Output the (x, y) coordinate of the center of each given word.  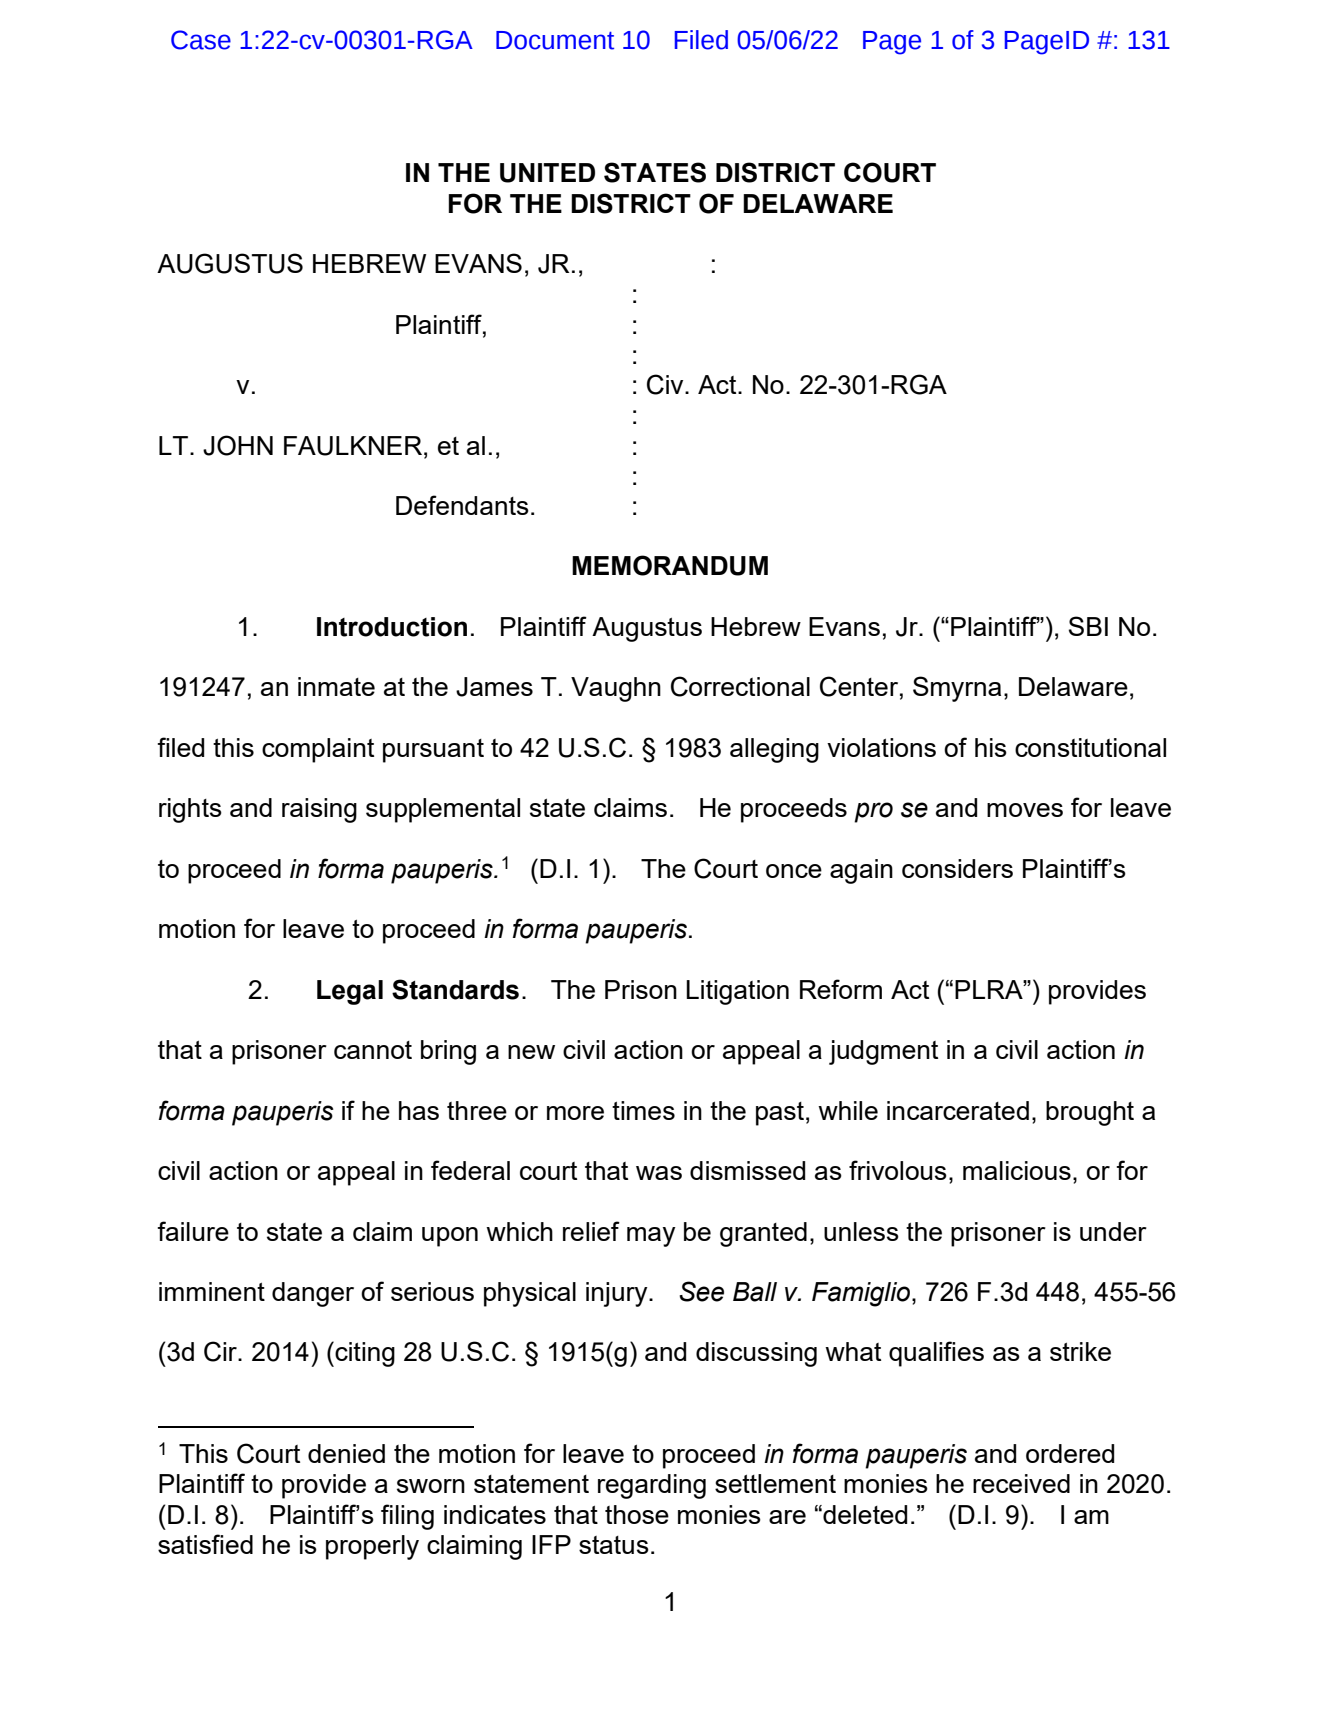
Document (555, 40)
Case (201, 40)
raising (319, 810)
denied (346, 1453)
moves (1025, 810)
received (1021, 1483)
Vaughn (616, 689)
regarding (652, 1486)
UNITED (547, 173)
